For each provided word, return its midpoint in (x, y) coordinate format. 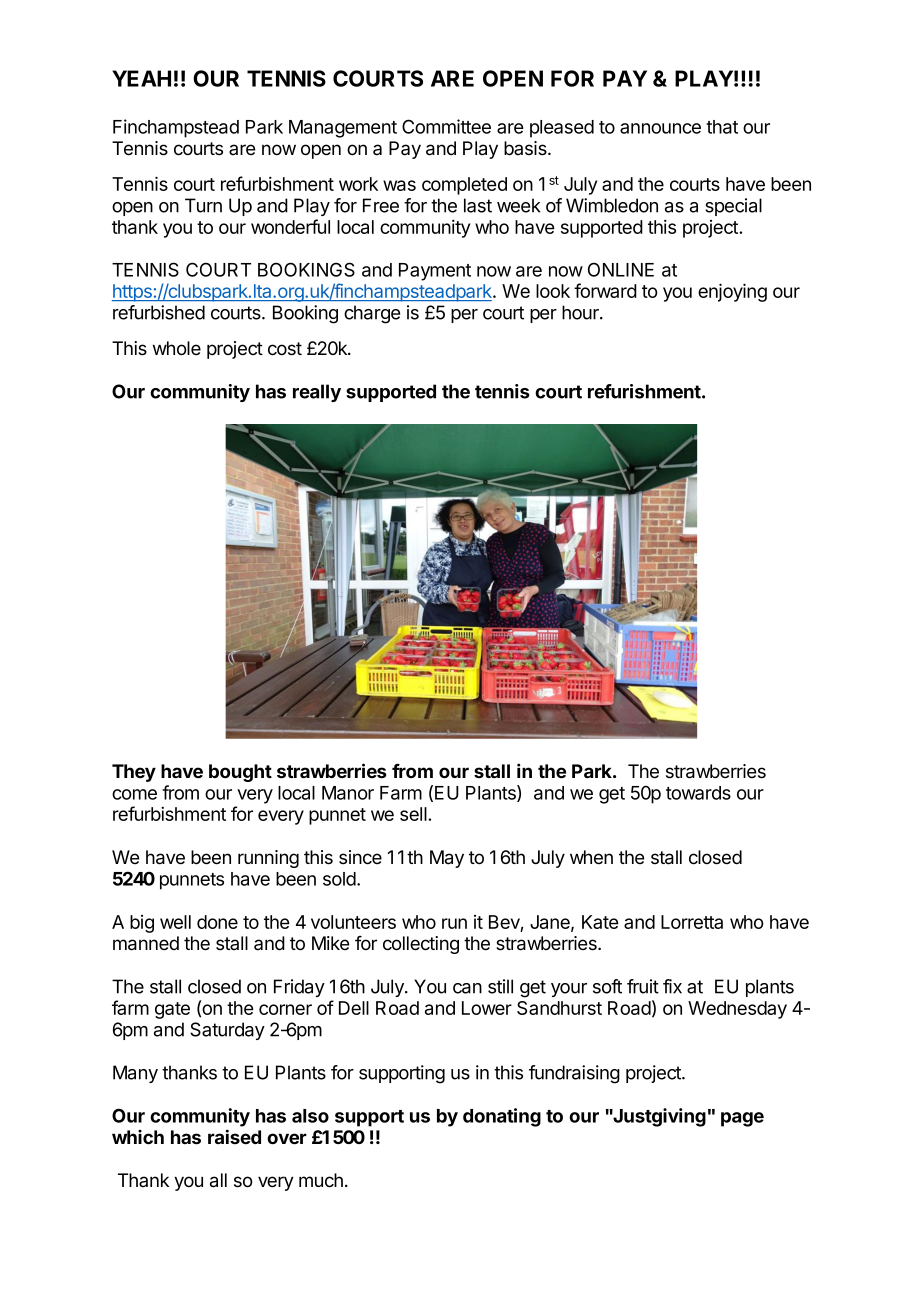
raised (234, 1136)
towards (698, 793)
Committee (446, 126)
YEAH (141, 78)
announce (660, 128)
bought (240, 773)
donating (502, 1117)
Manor (348, 793)
